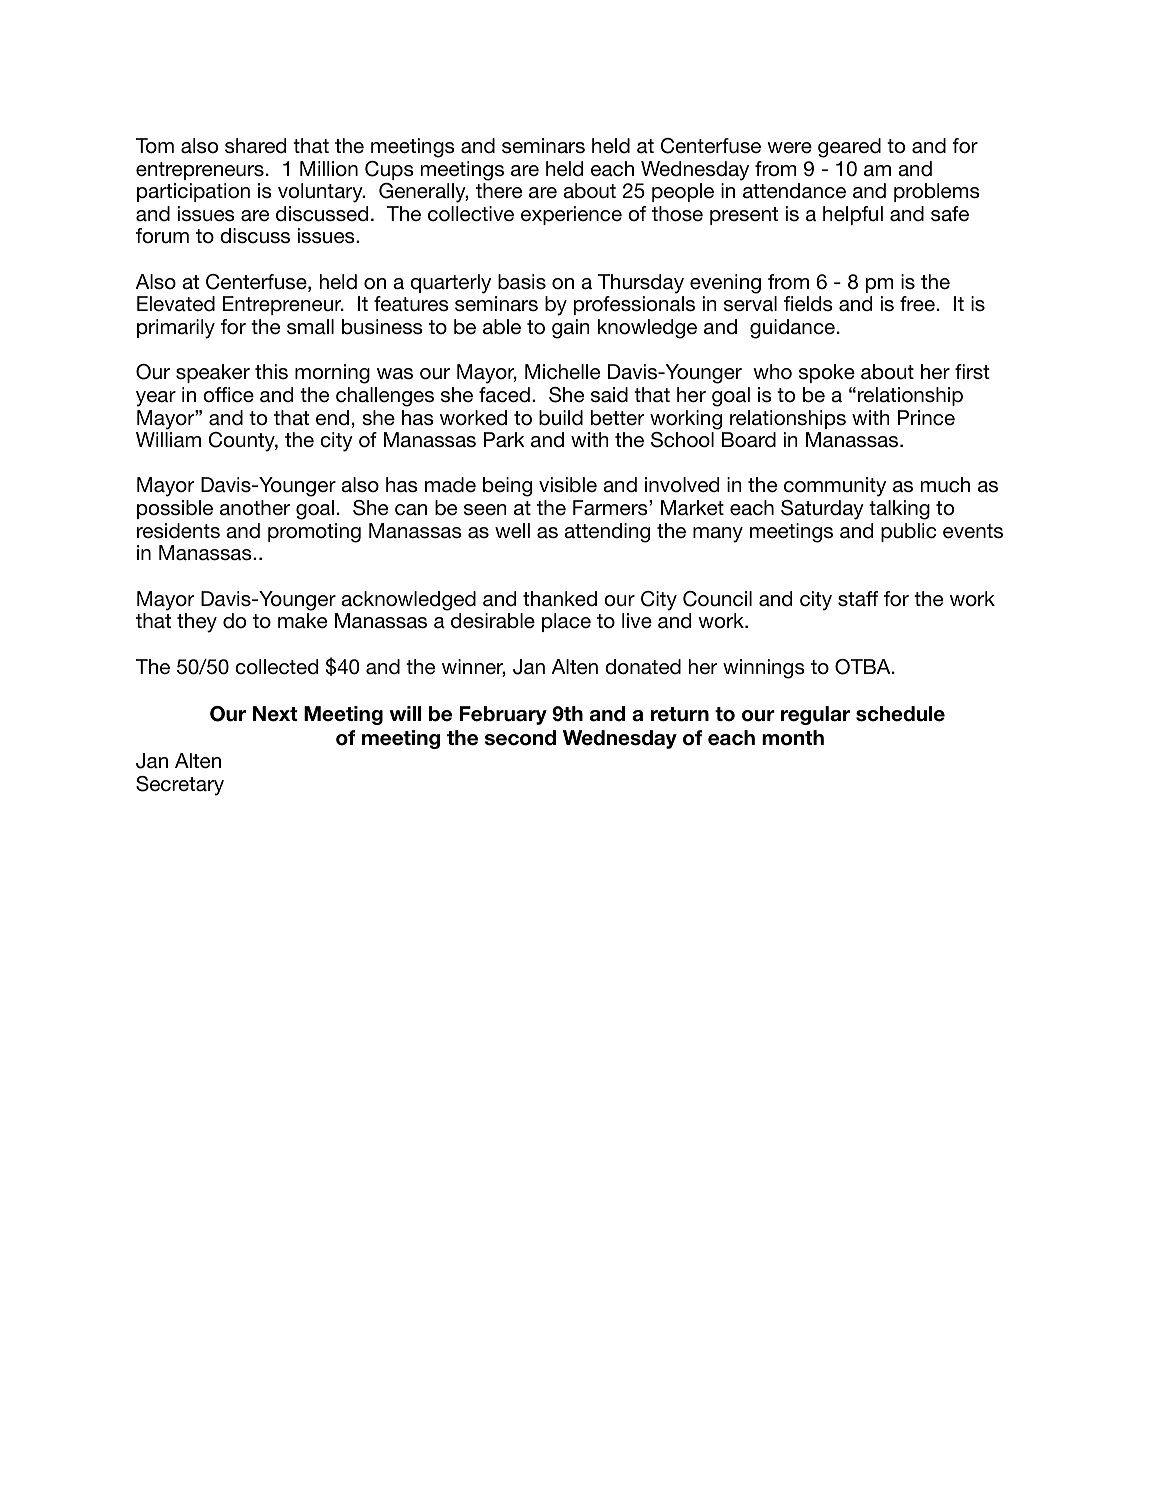  I want to click on visible, so click(568, 485).
